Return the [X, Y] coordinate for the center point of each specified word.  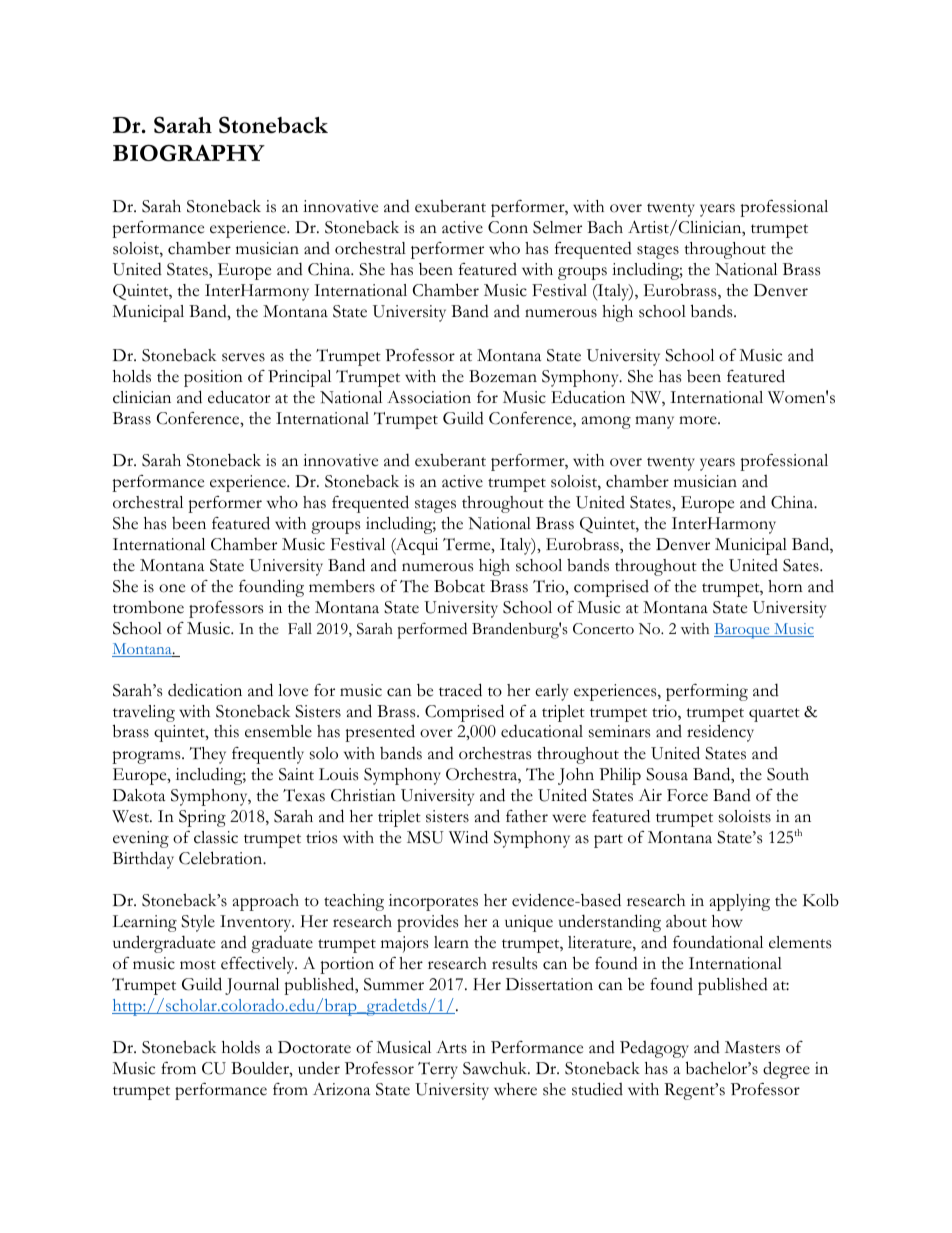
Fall [300, 628]
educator [239, 397]
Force [687, 795]
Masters [752, 1047]
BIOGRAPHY [189, 153]
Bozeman [503, 376]
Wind [468, 837]
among [606, 422]
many [654, 422]
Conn [508, 227]
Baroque [743, 631]
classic [216, 837]
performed [432, 630]
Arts [451, 1047]
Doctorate [314, 1047]
